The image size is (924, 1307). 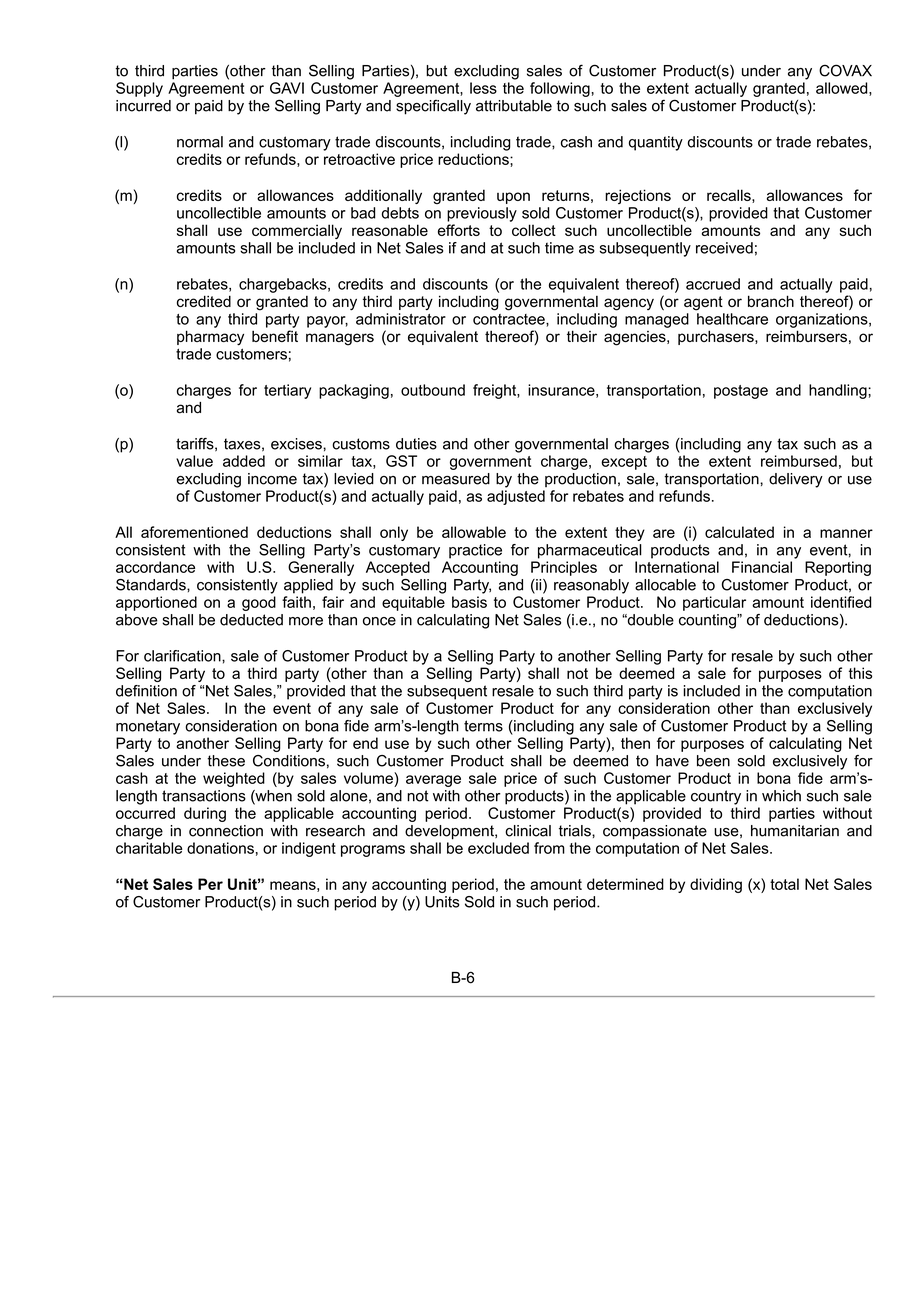 What do you see at coordinates (784, 884) in the screenshot?
I see `total` at bounding box center [784, 884].
